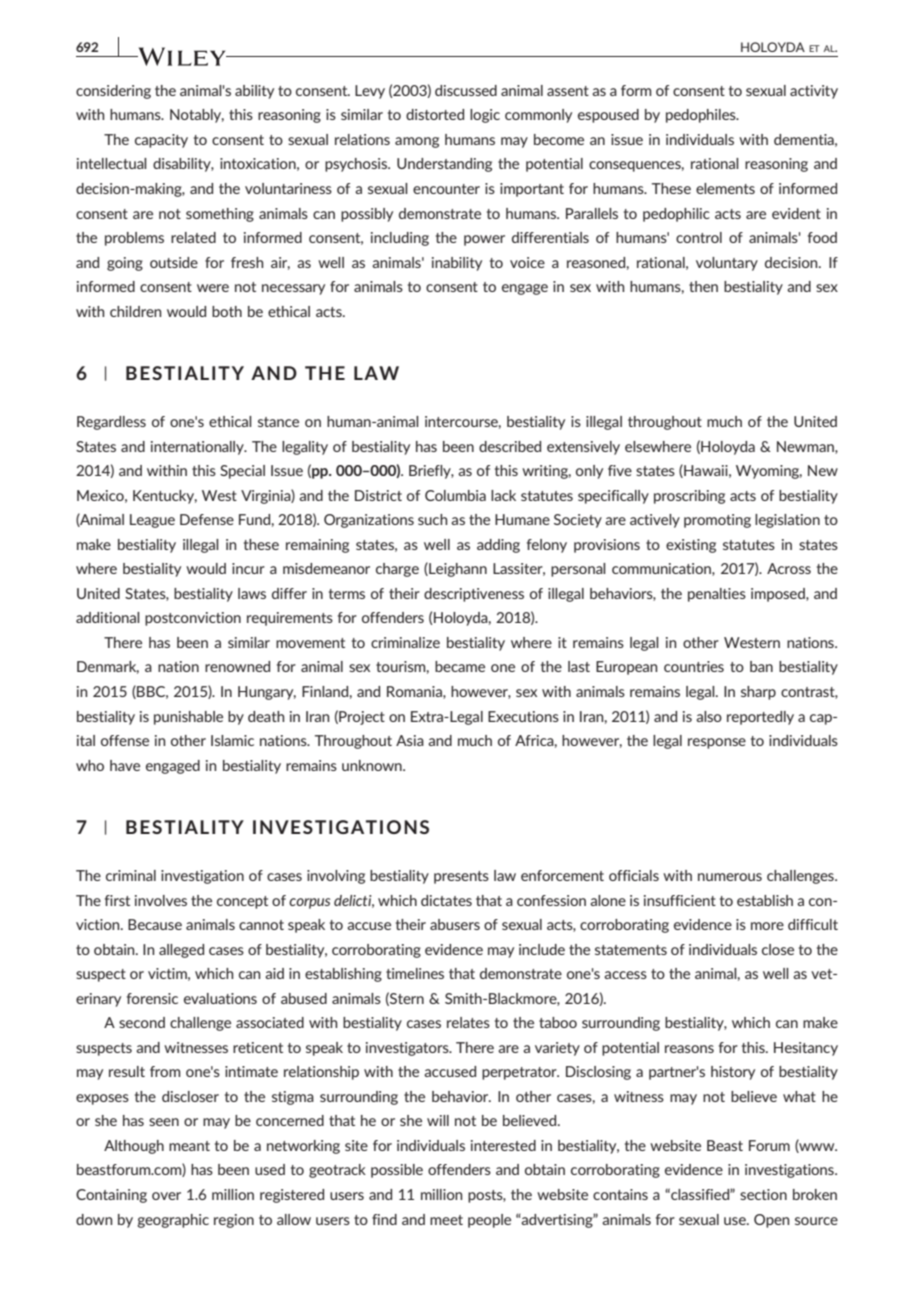 Image resolution: width=914 pixels, height=1316 pixels. Describe the element at coordinates (761, 666) in the document. I see `ban` at that location.
